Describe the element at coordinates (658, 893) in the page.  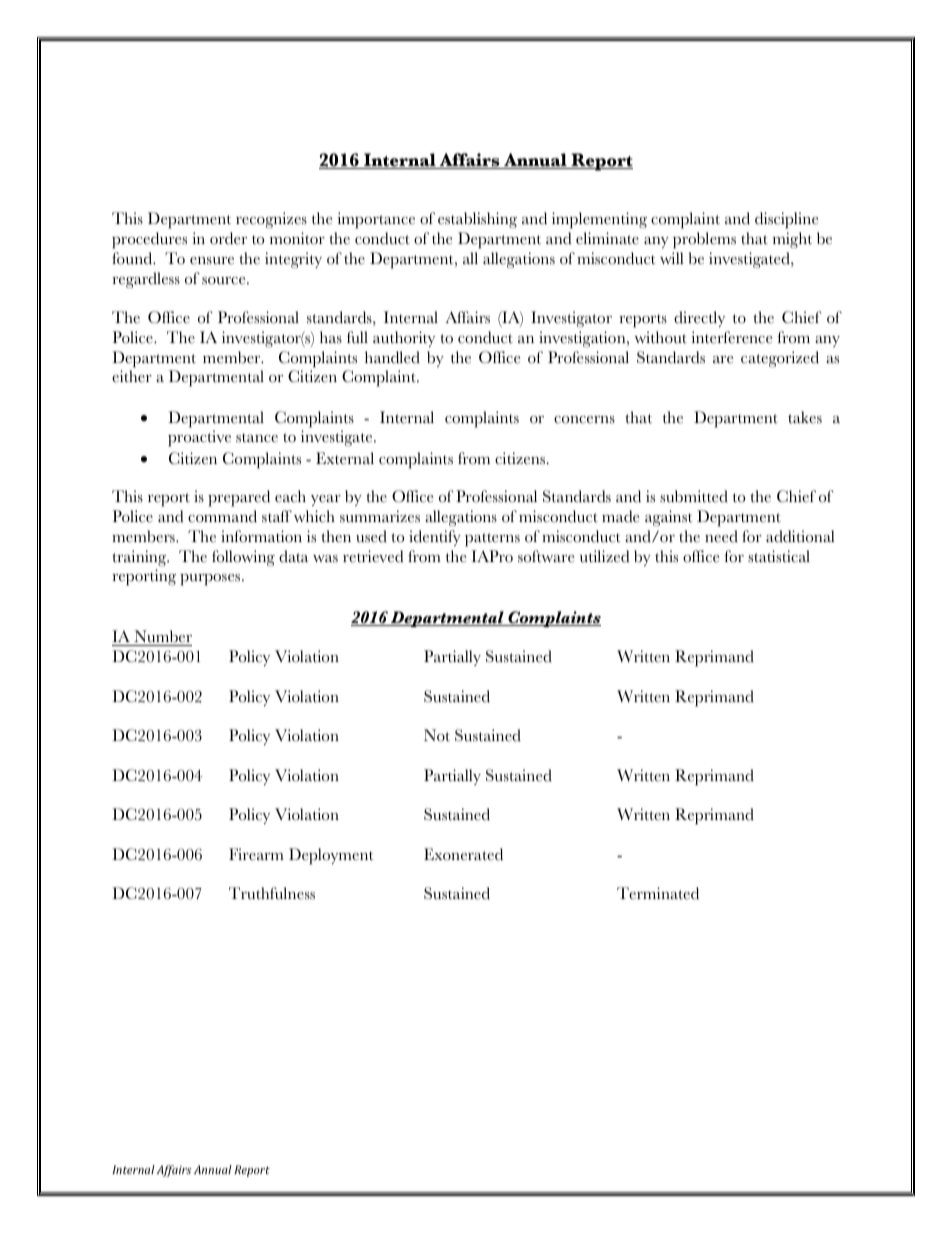
I see `Terminated` at that location.
